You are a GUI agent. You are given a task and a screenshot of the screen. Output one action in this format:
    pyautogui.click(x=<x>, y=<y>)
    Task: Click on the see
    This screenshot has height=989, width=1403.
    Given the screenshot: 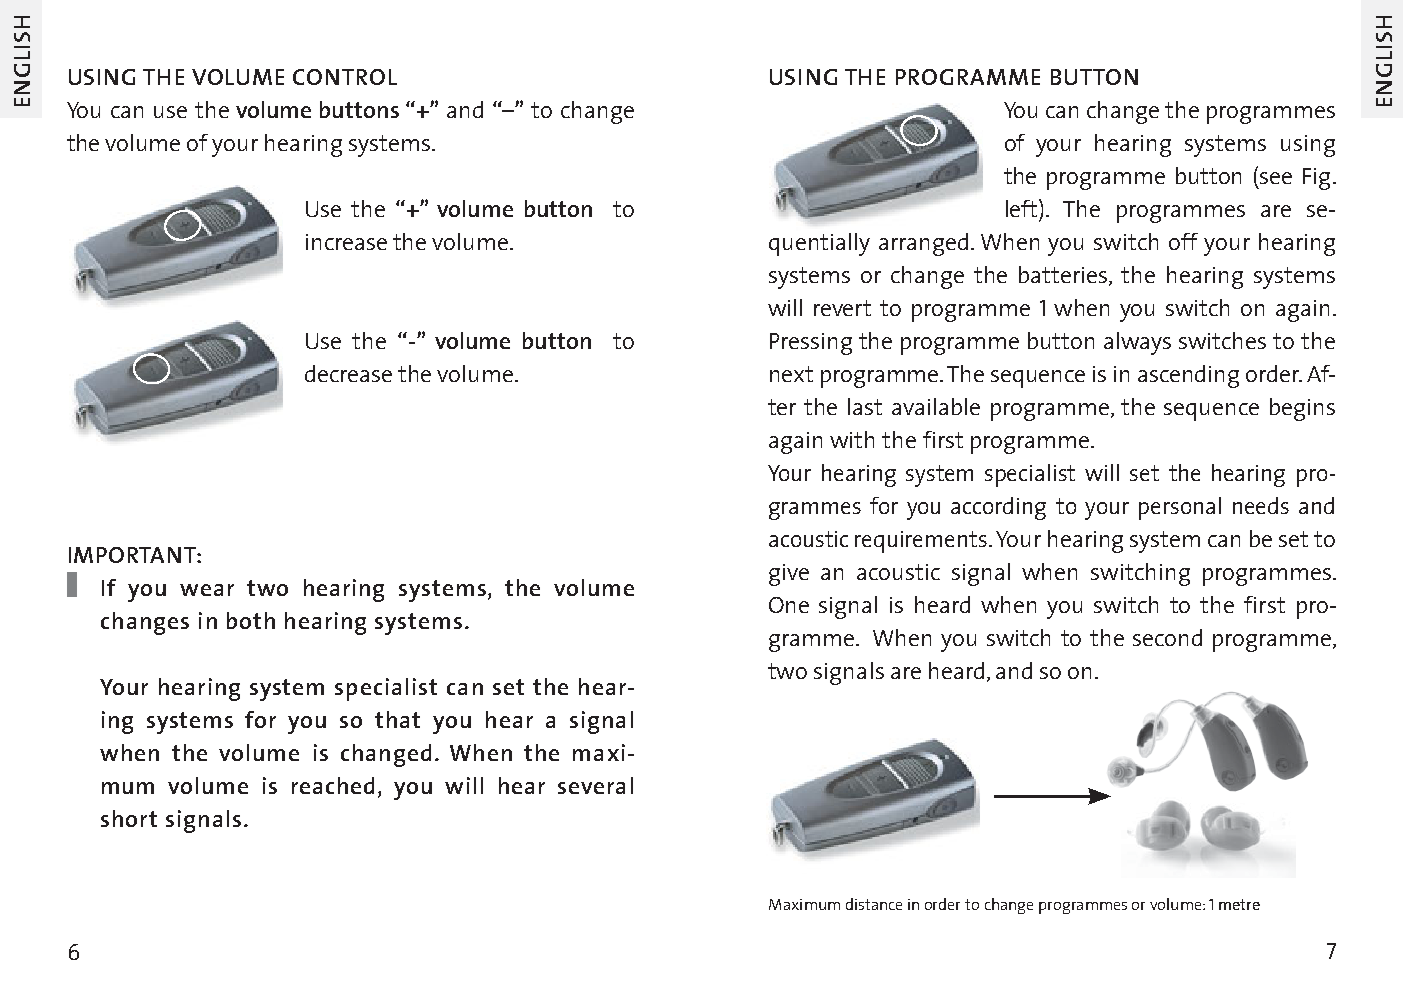 What is the action you would take?
    pyautogui.click(x=1276, y=178)
